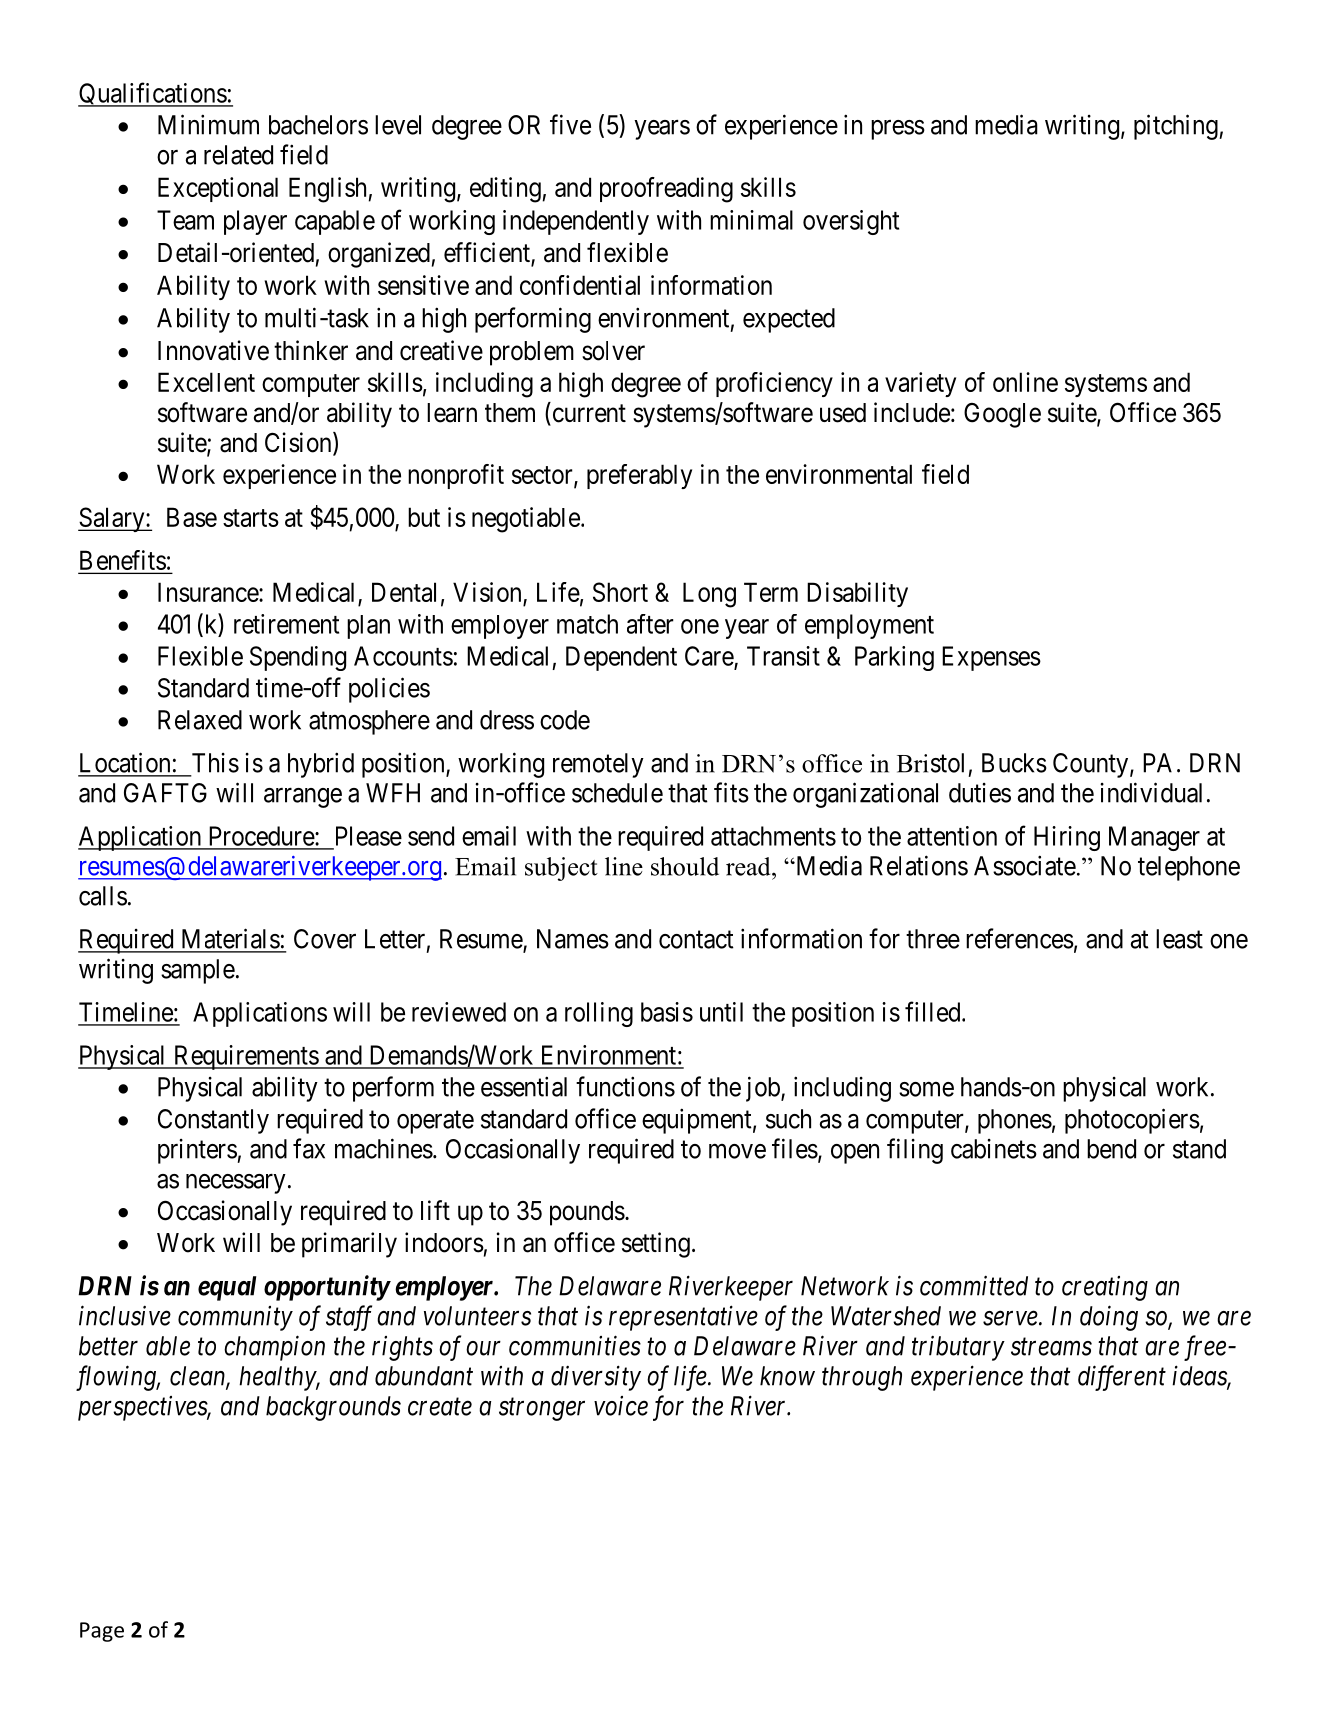 The height and width of the screenshot is (1722, 1330). I want to click on five, so click(570, 124).
